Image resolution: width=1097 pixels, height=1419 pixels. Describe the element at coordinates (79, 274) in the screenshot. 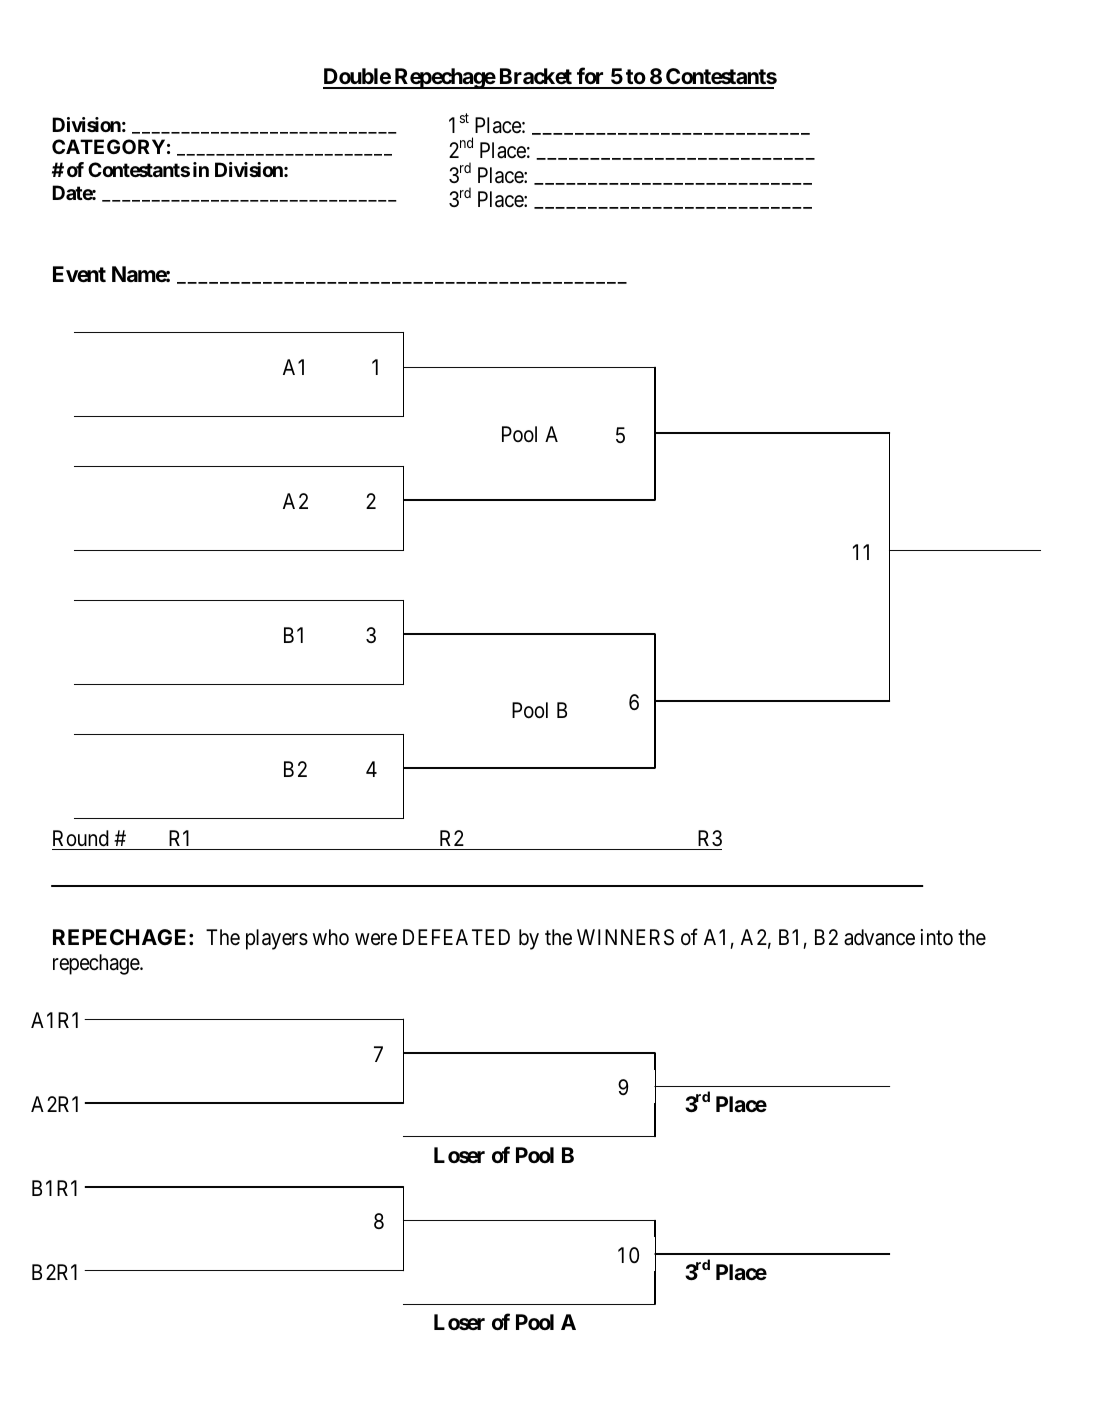

I see `Event` at that location.
